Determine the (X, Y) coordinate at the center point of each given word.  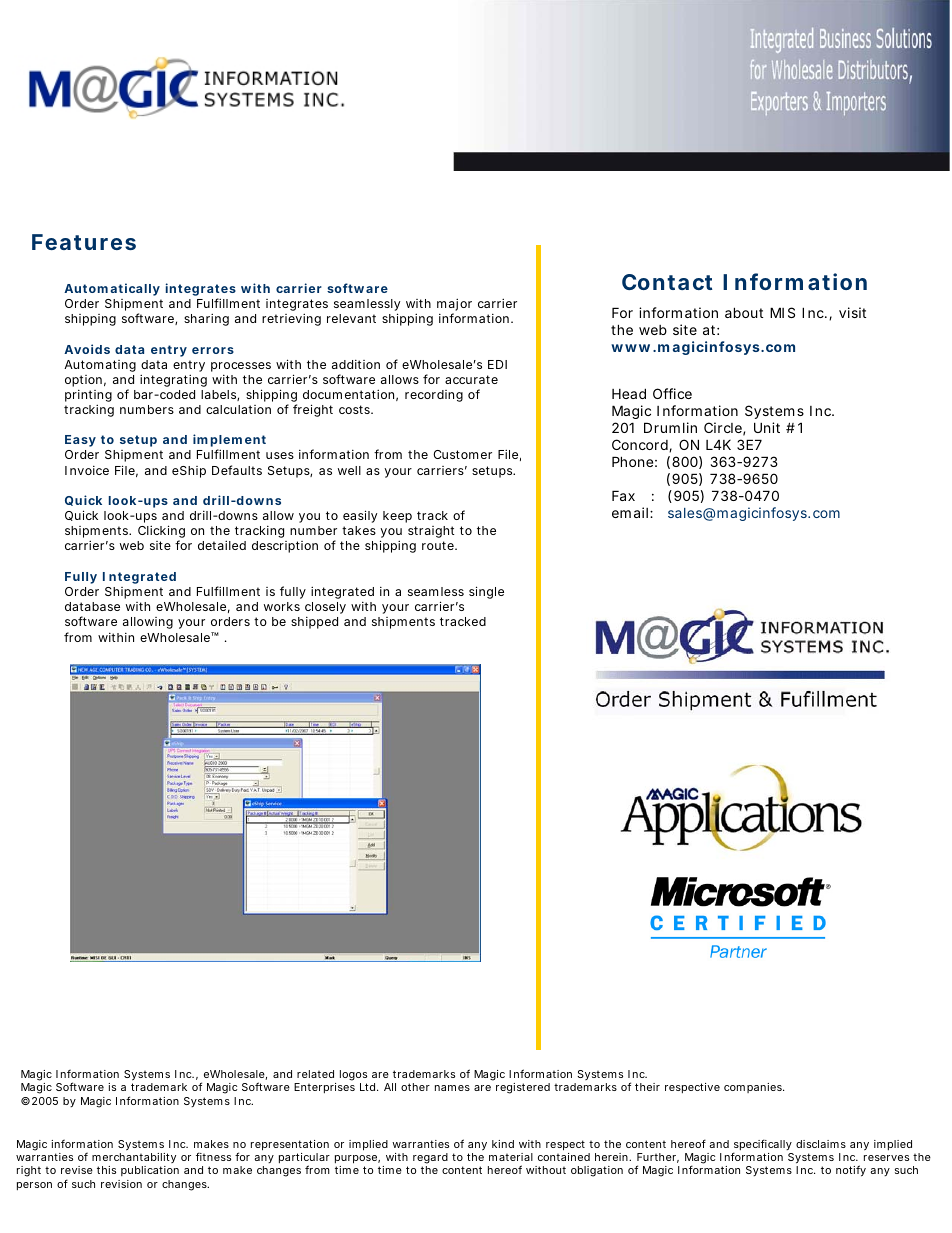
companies (754, 1088)
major (454, 306)
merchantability (134, 1160)
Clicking (161, 533)
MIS (782, 312)
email (630, 512)
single (486, 592)
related (315, 1074)
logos (353, 1077)
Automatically (112, 289)
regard (430, 1160)
